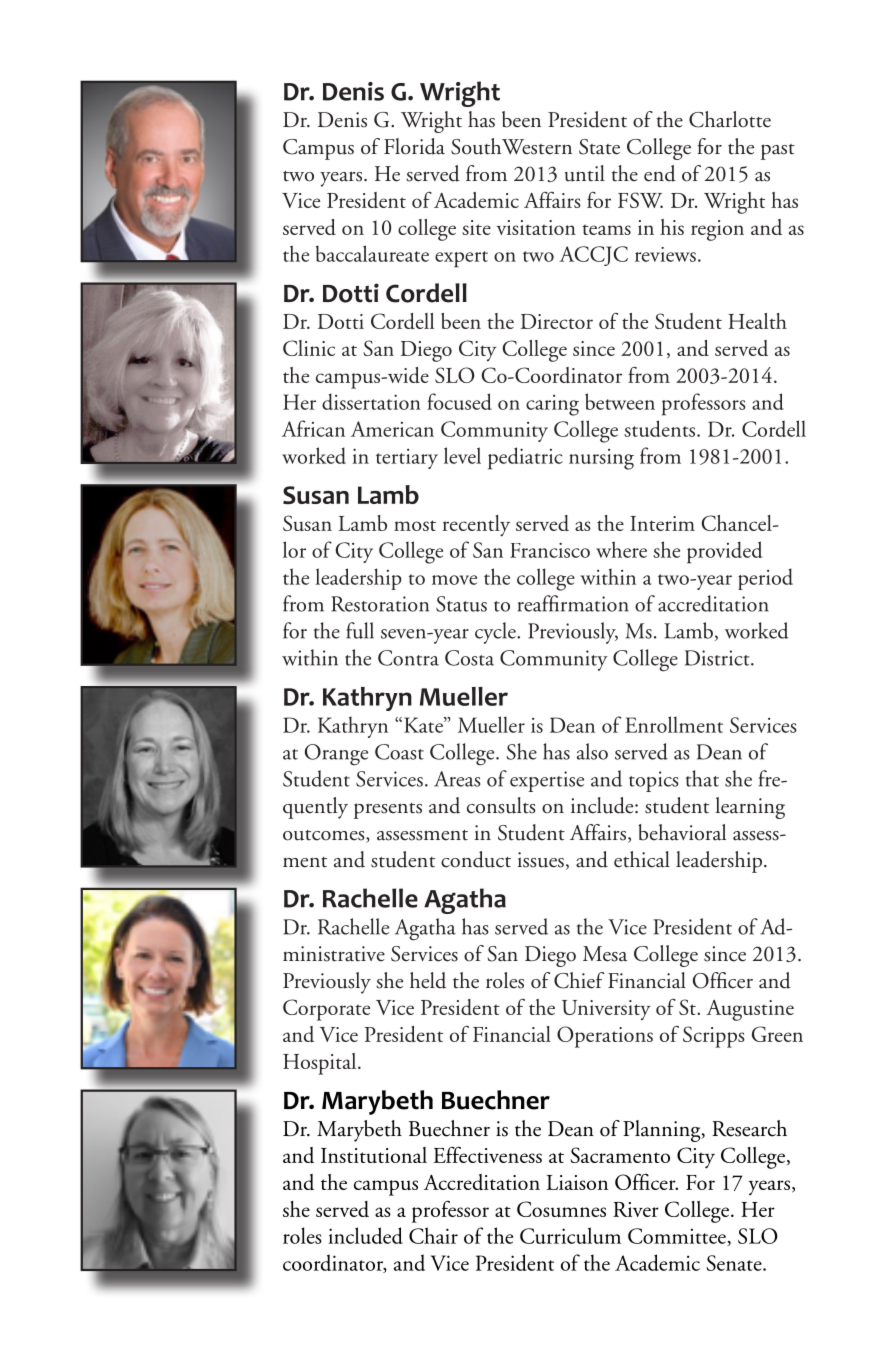 The height and width of the screenshot is (1372, 887). I want to click on Curriculum, so click(570, 1235).
